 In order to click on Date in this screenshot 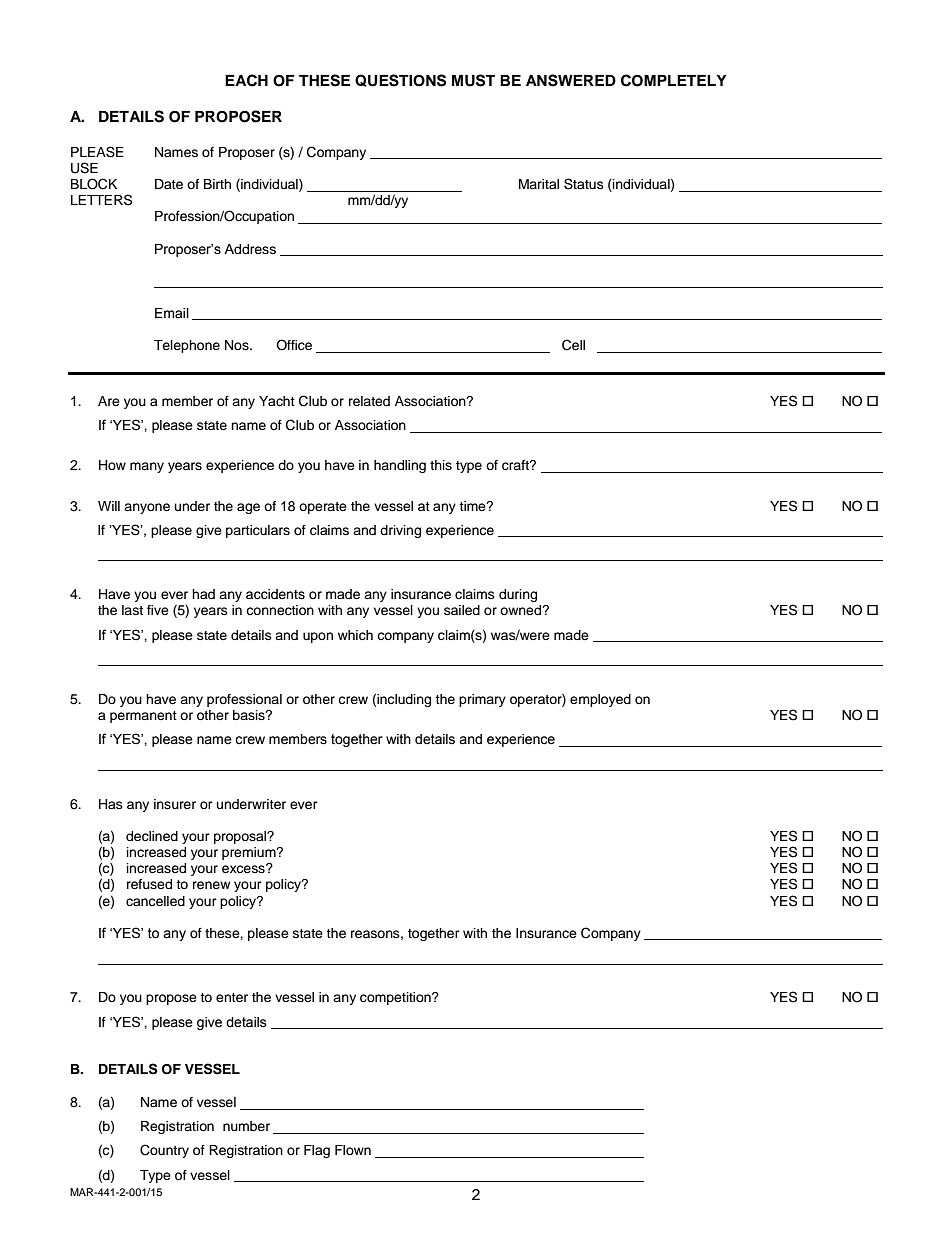, I will do `click(169, 184)`.
